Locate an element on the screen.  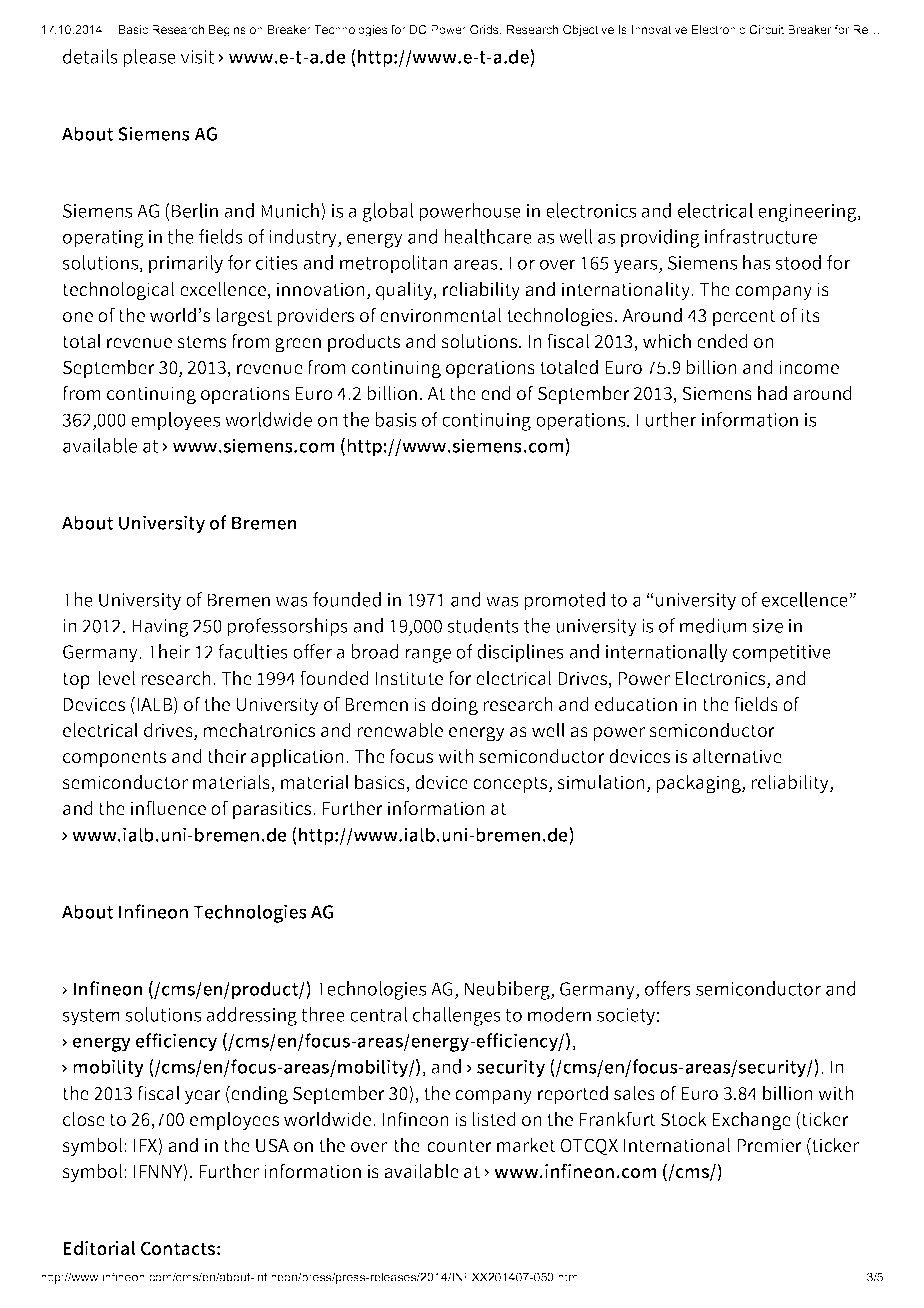
Objective is located at coordinates (588, 31).
